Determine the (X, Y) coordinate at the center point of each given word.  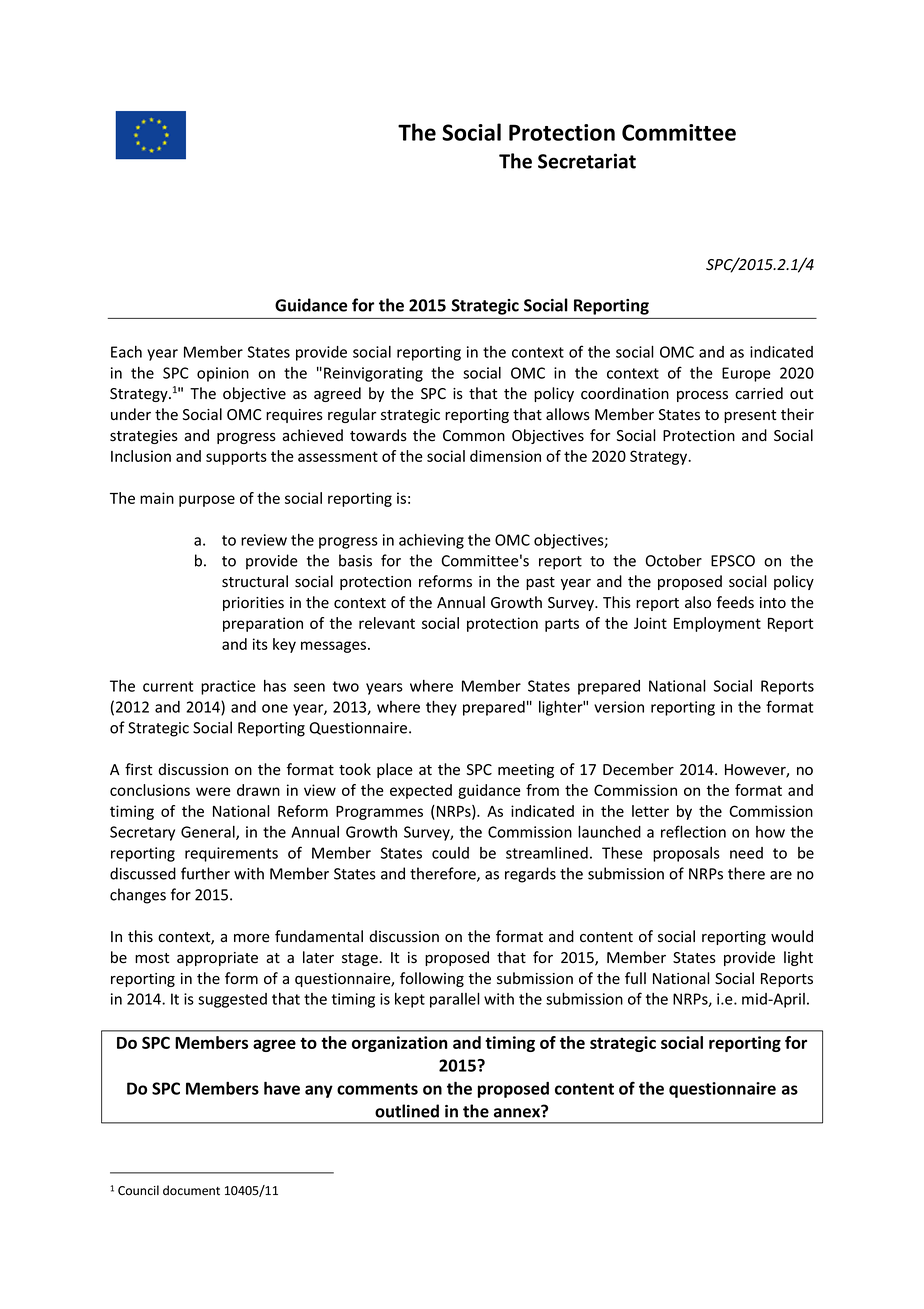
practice (228, 687)
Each (126, 352)
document (191, 1190)
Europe (746, 374)
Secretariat (587, 161)
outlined (407, 1111)
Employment (717, 624)
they (441, 708)
